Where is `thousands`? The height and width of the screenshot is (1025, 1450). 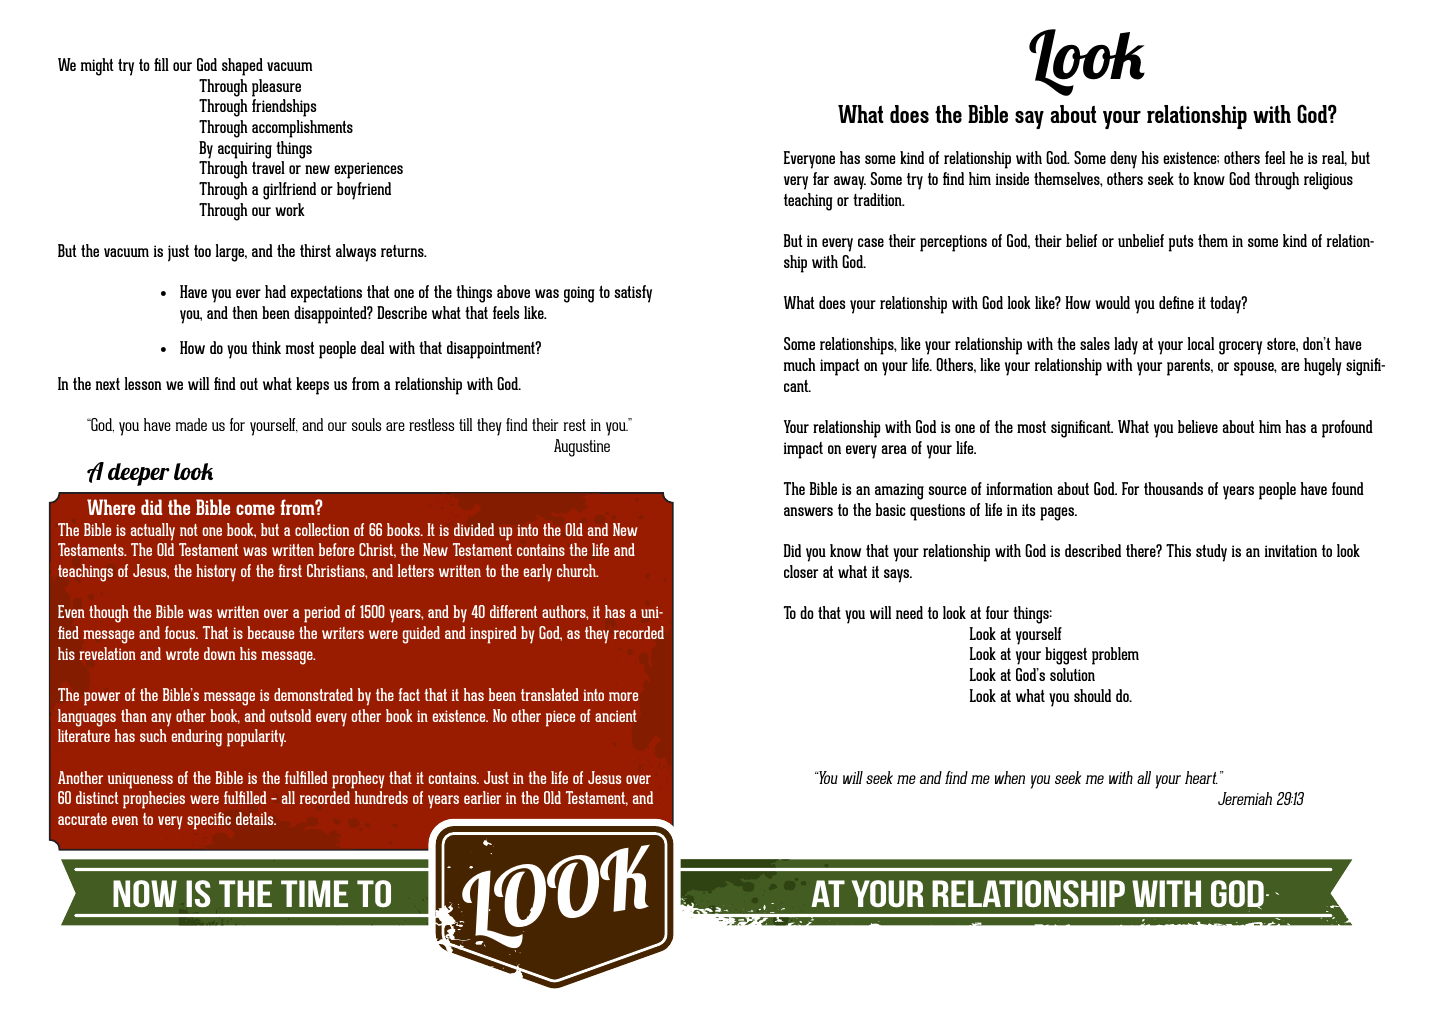 thousands is located at coordinates (1173, 488).
